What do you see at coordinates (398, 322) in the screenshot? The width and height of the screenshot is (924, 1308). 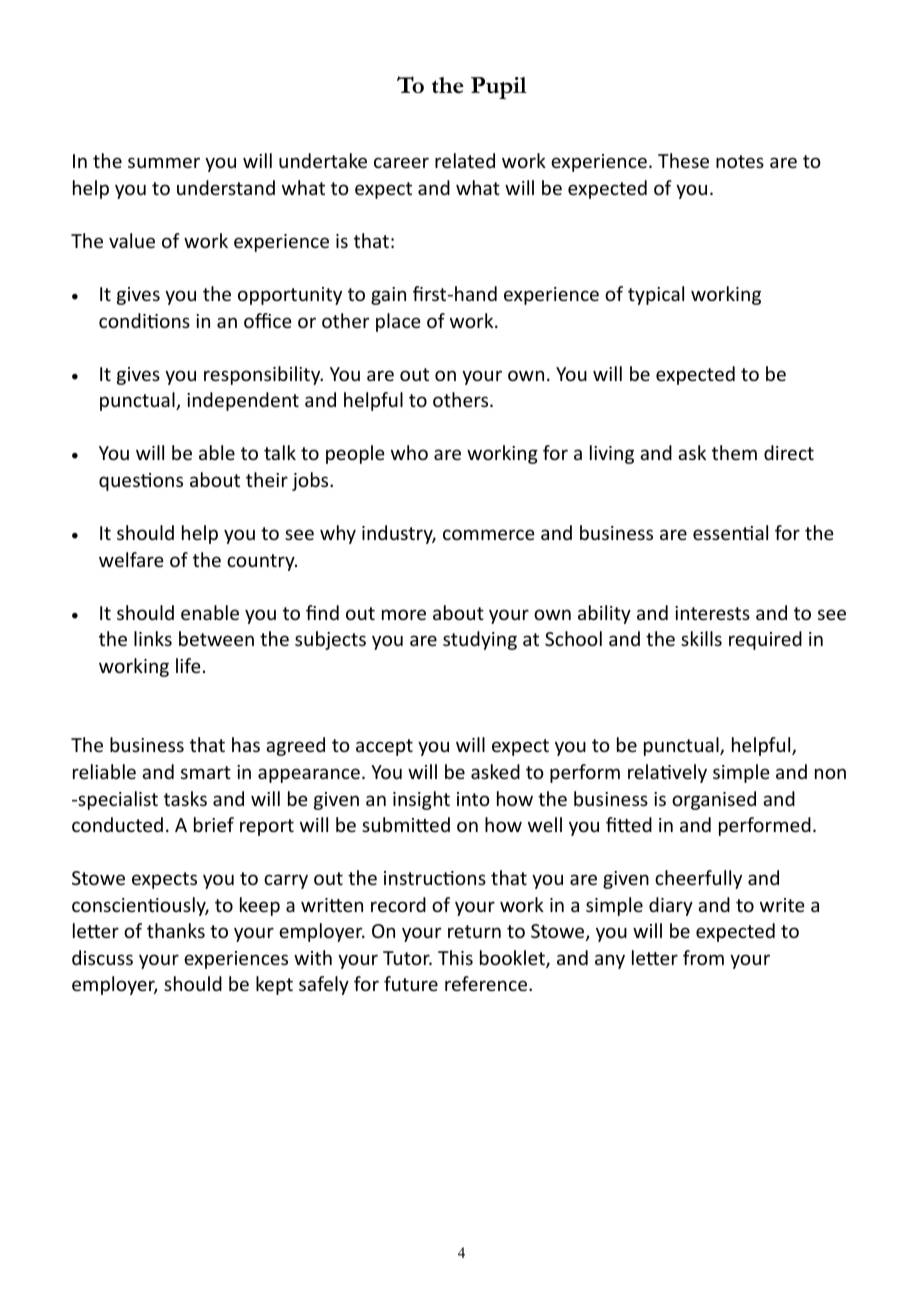 I see `place` at bounding box center [398, 322].
